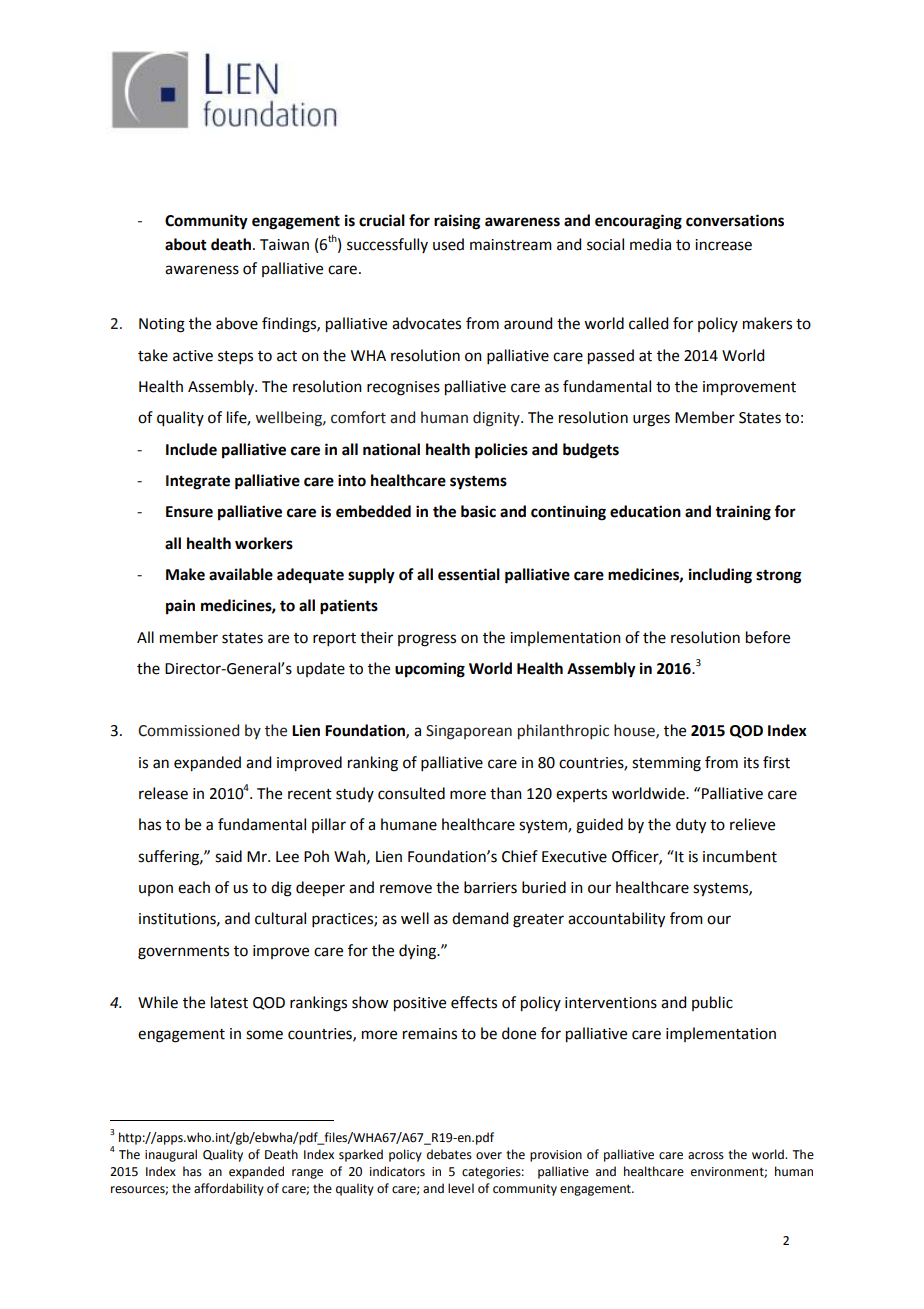 The image size is (924, 1309). What do you see at coordinates (448, 244) in the page?
I see `used` at bounding box center [448, 244].
